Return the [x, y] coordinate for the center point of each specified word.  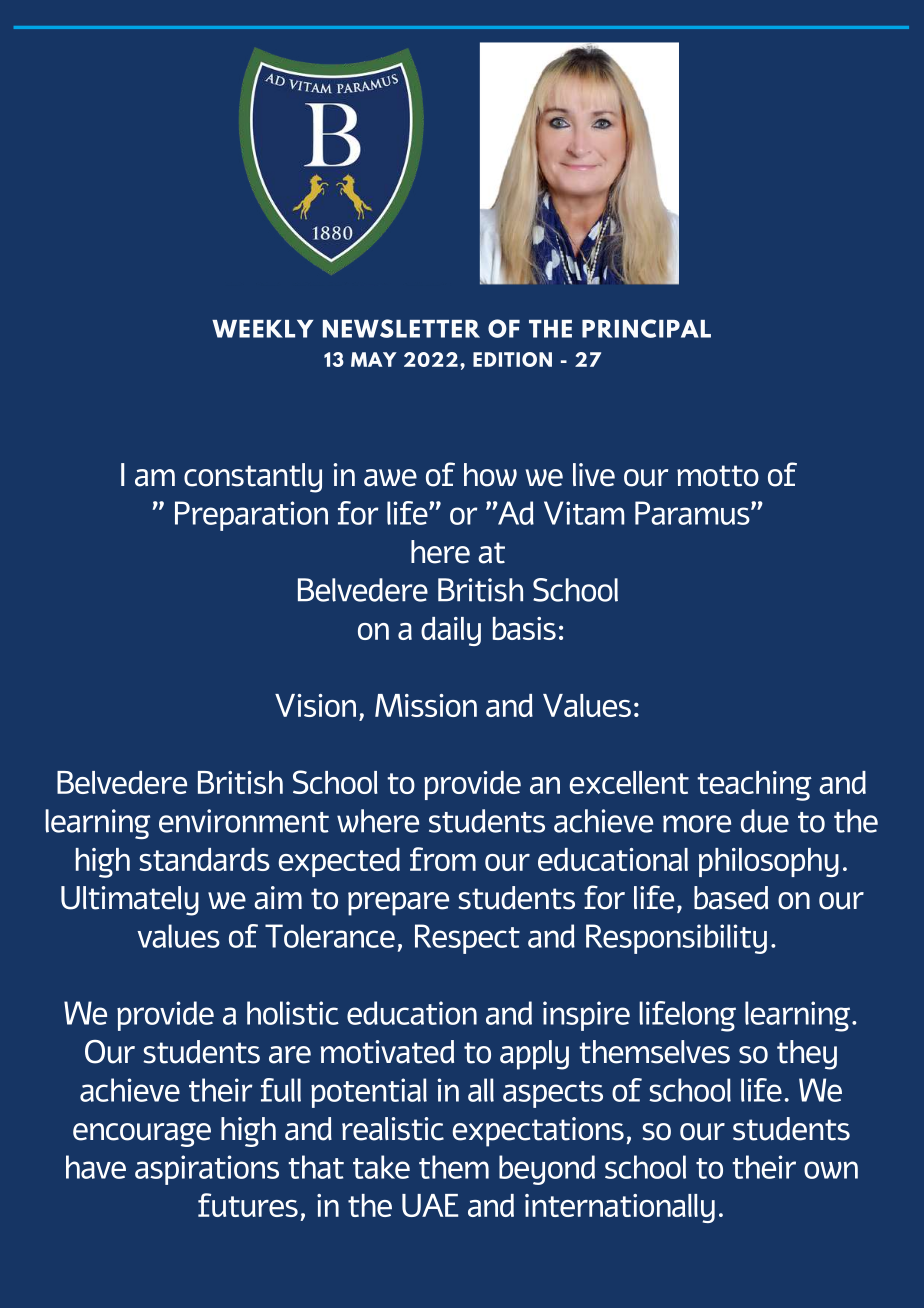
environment [244, 821]
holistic [293, 1013]
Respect [467, 939]
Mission [426, 705]
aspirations [207, 1170]
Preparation [251, 516]
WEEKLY [262, 329]
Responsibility [676, 939]
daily [451, 631]
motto [718, 476]
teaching [754, 786]
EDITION [512, 359]
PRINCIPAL [646, 328]
